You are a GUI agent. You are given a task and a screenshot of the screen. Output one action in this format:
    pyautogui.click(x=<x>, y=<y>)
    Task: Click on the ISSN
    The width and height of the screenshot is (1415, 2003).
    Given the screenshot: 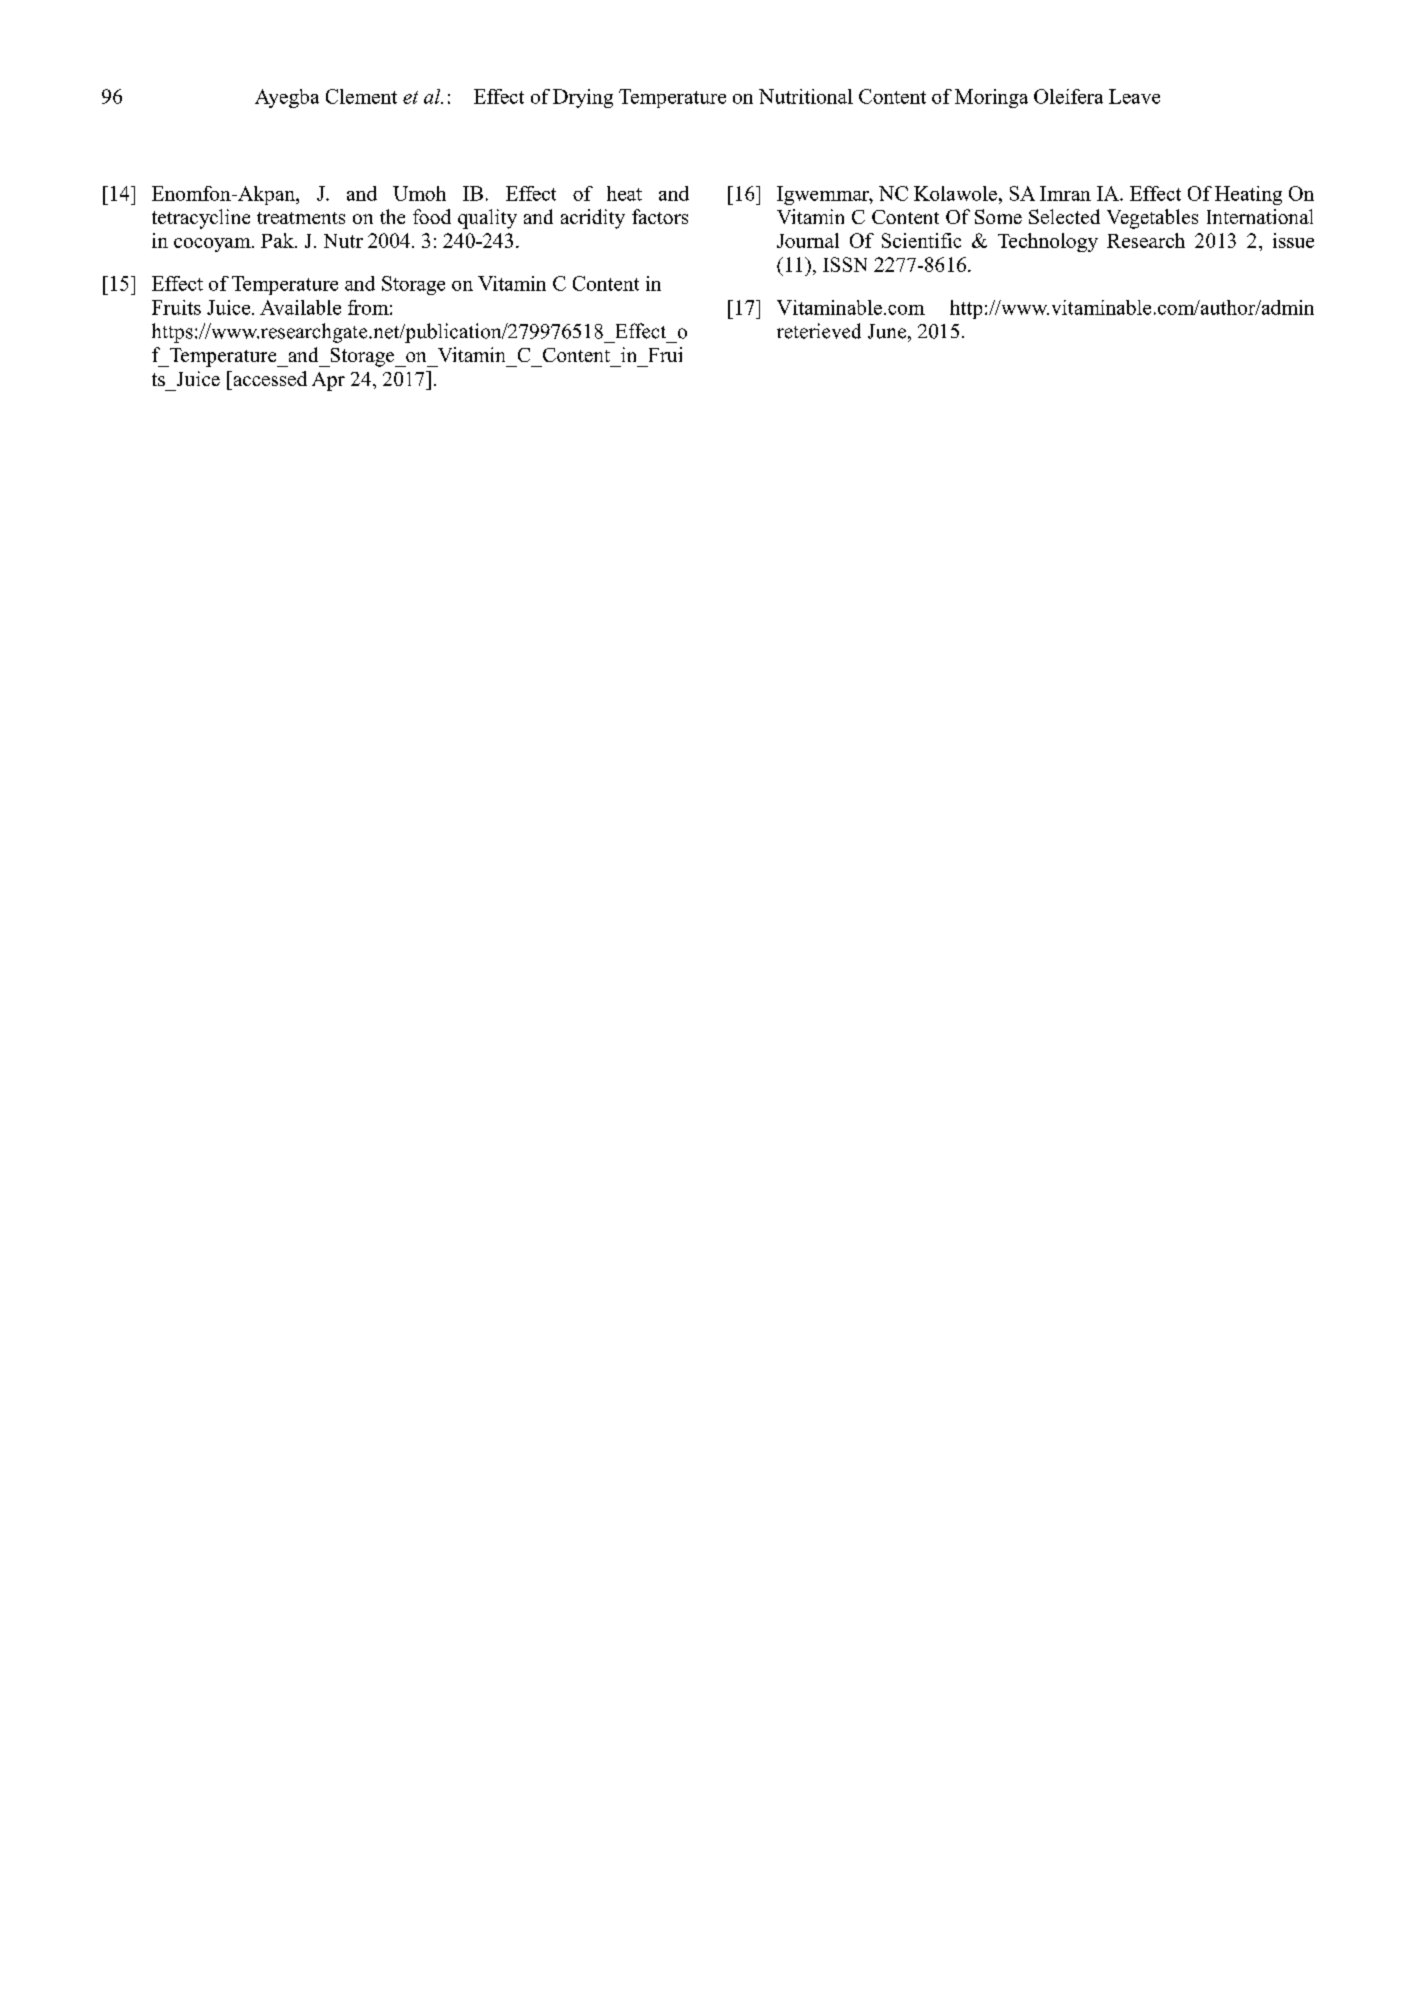 What is the action you would take?
    pyautogui.click(x=845, y=264)
